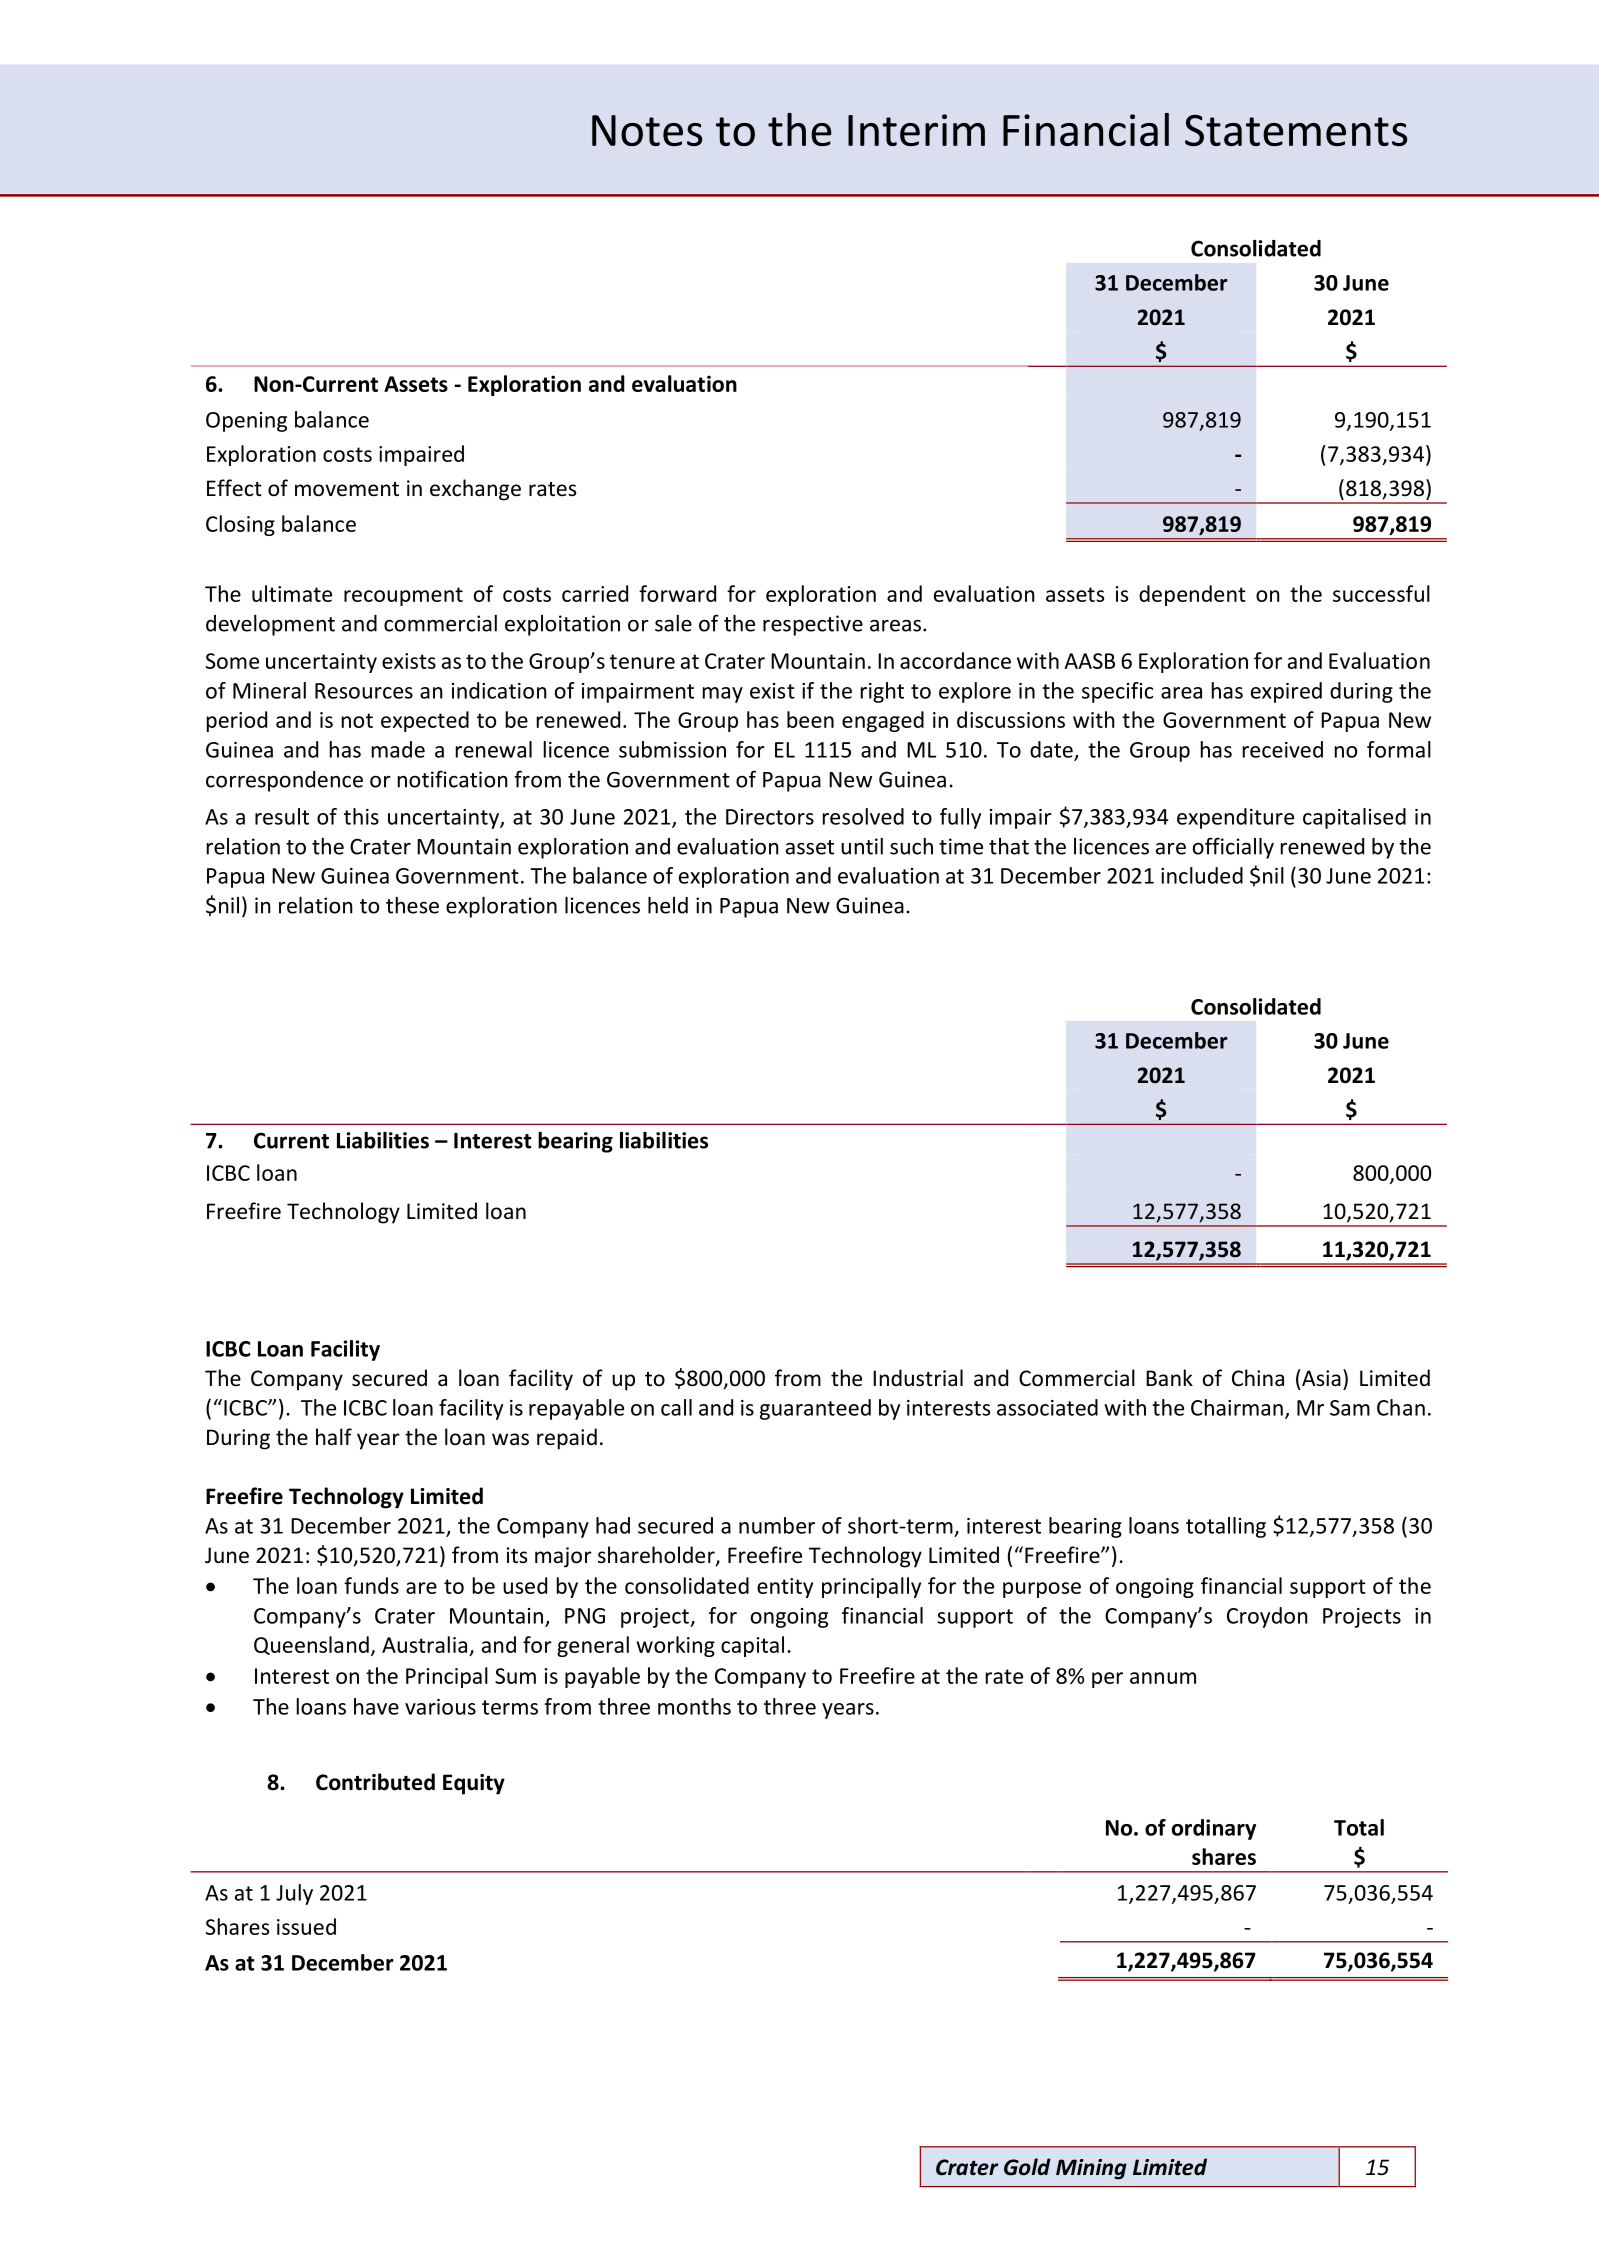  I want to click on Interim, so click(916, 130).
